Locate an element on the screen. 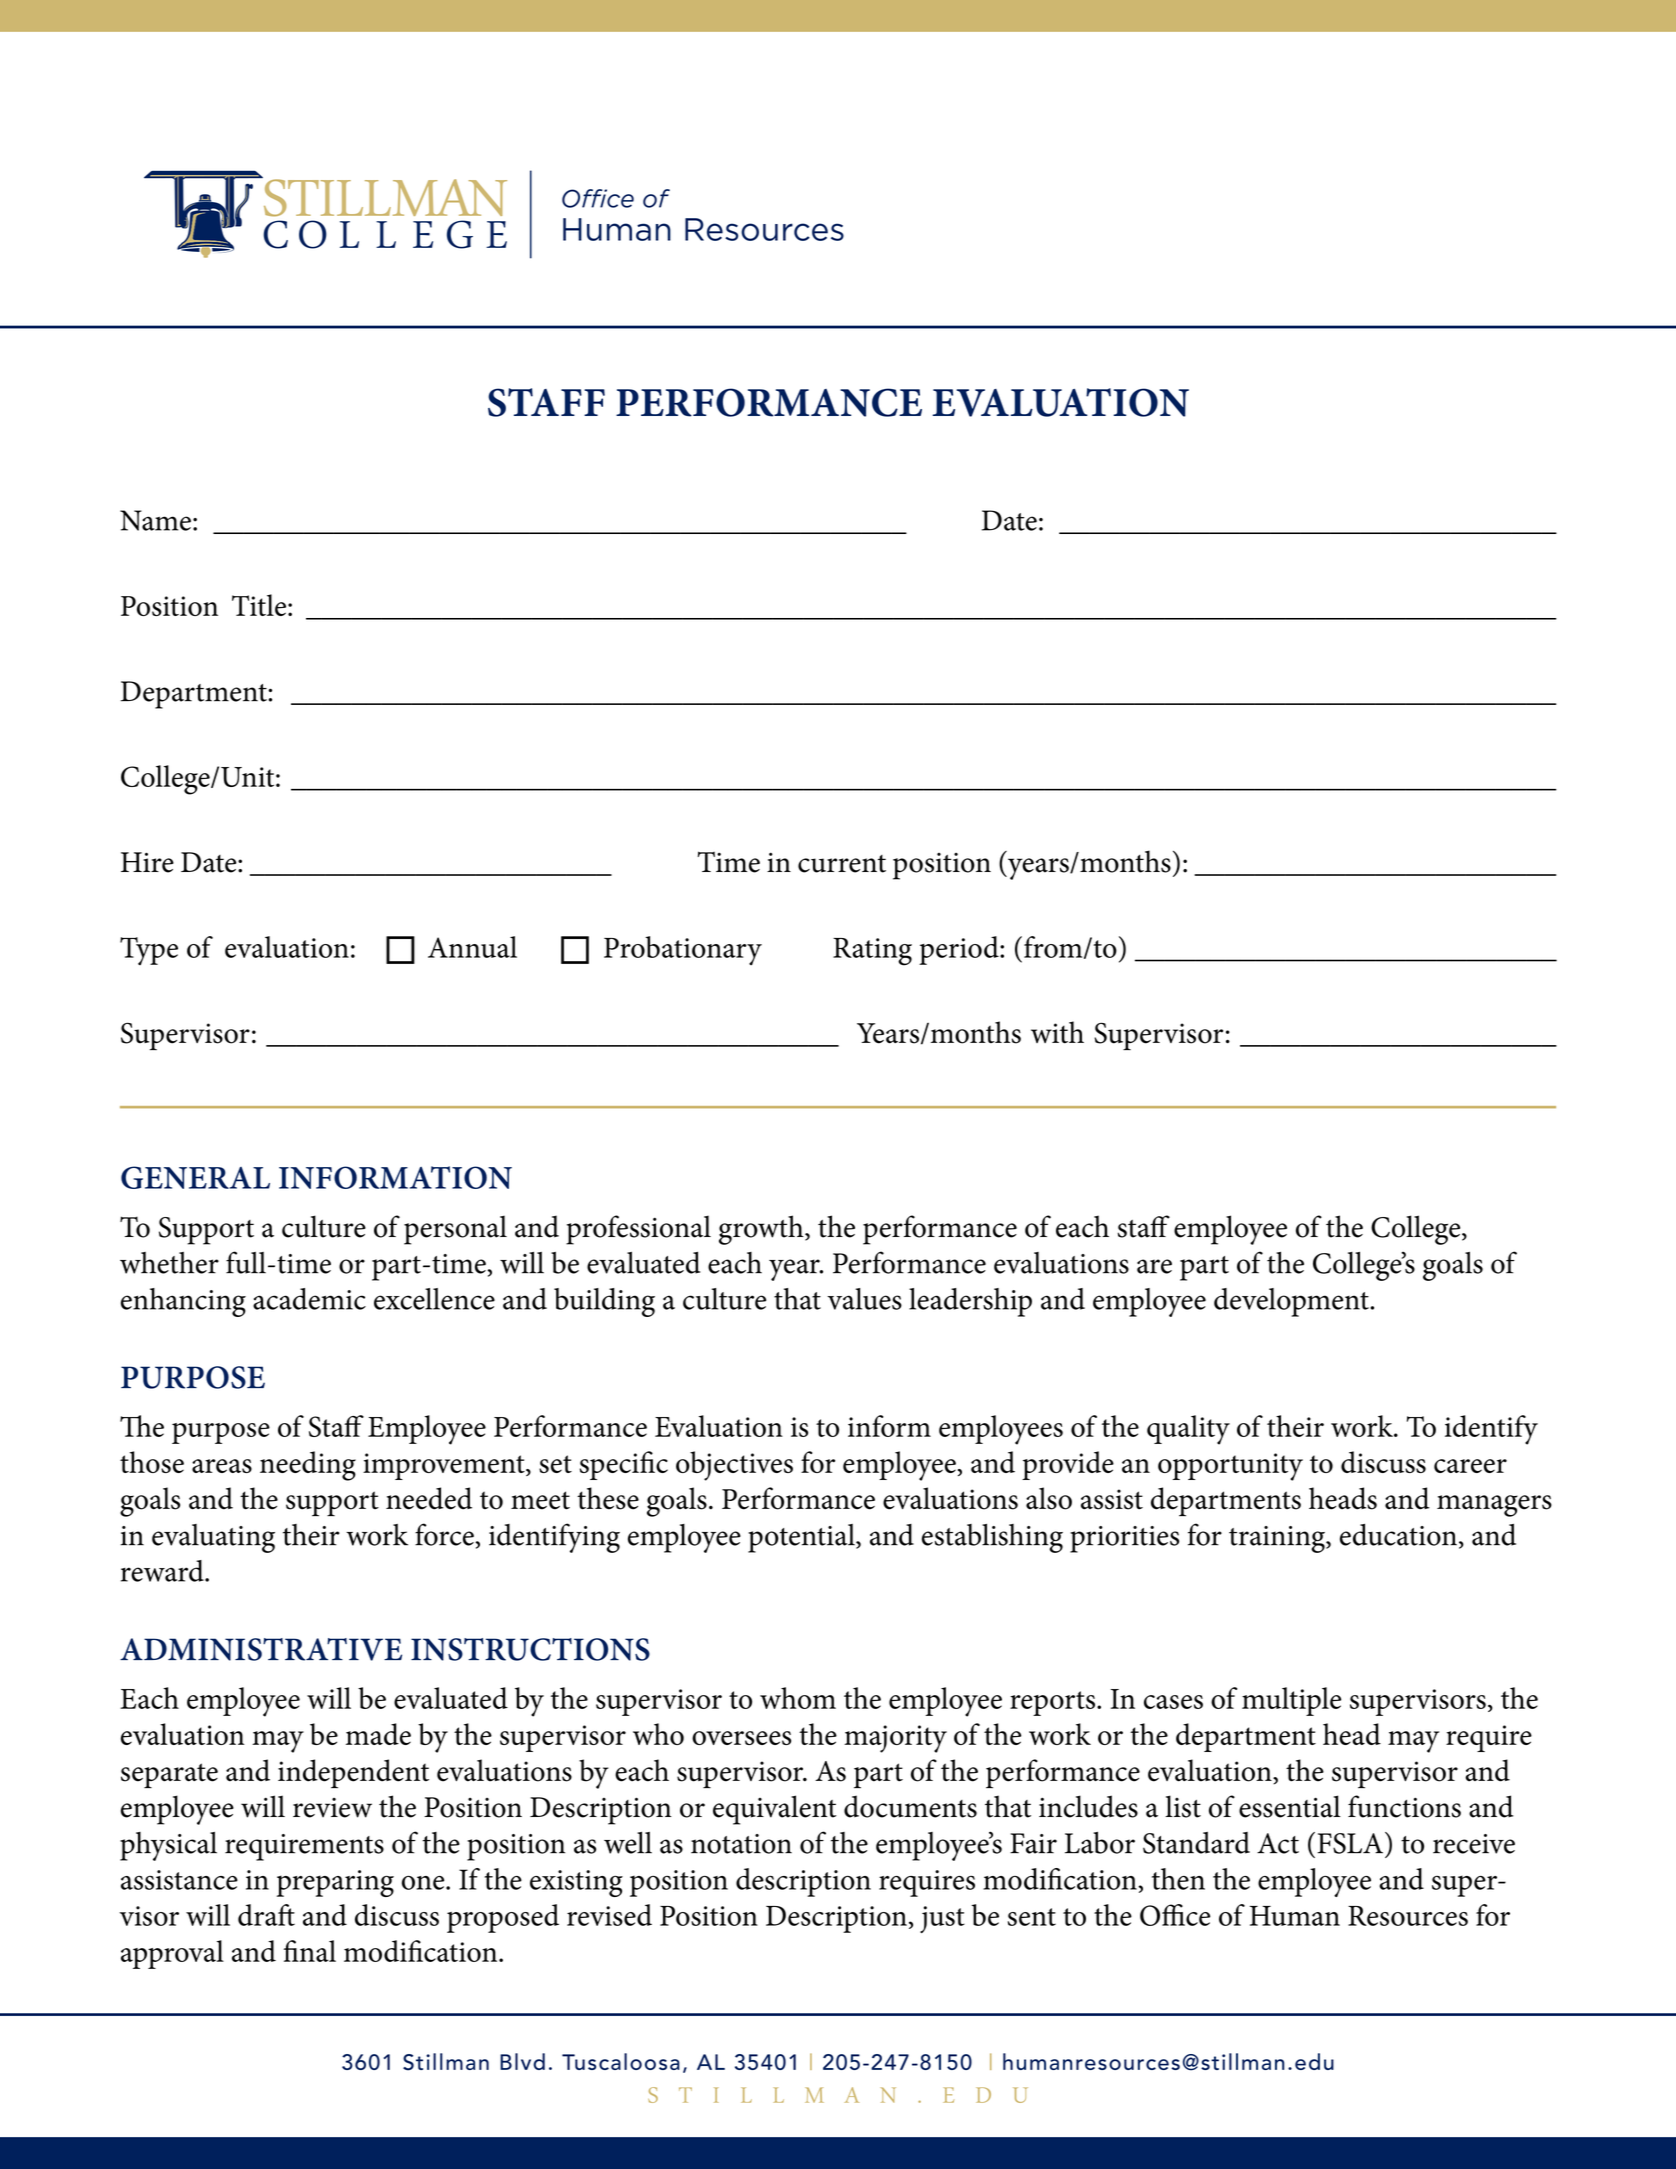 Image resolution: width=1676 pixels, height=2169 pixels. whom is located at coordinates (798, 1698).
